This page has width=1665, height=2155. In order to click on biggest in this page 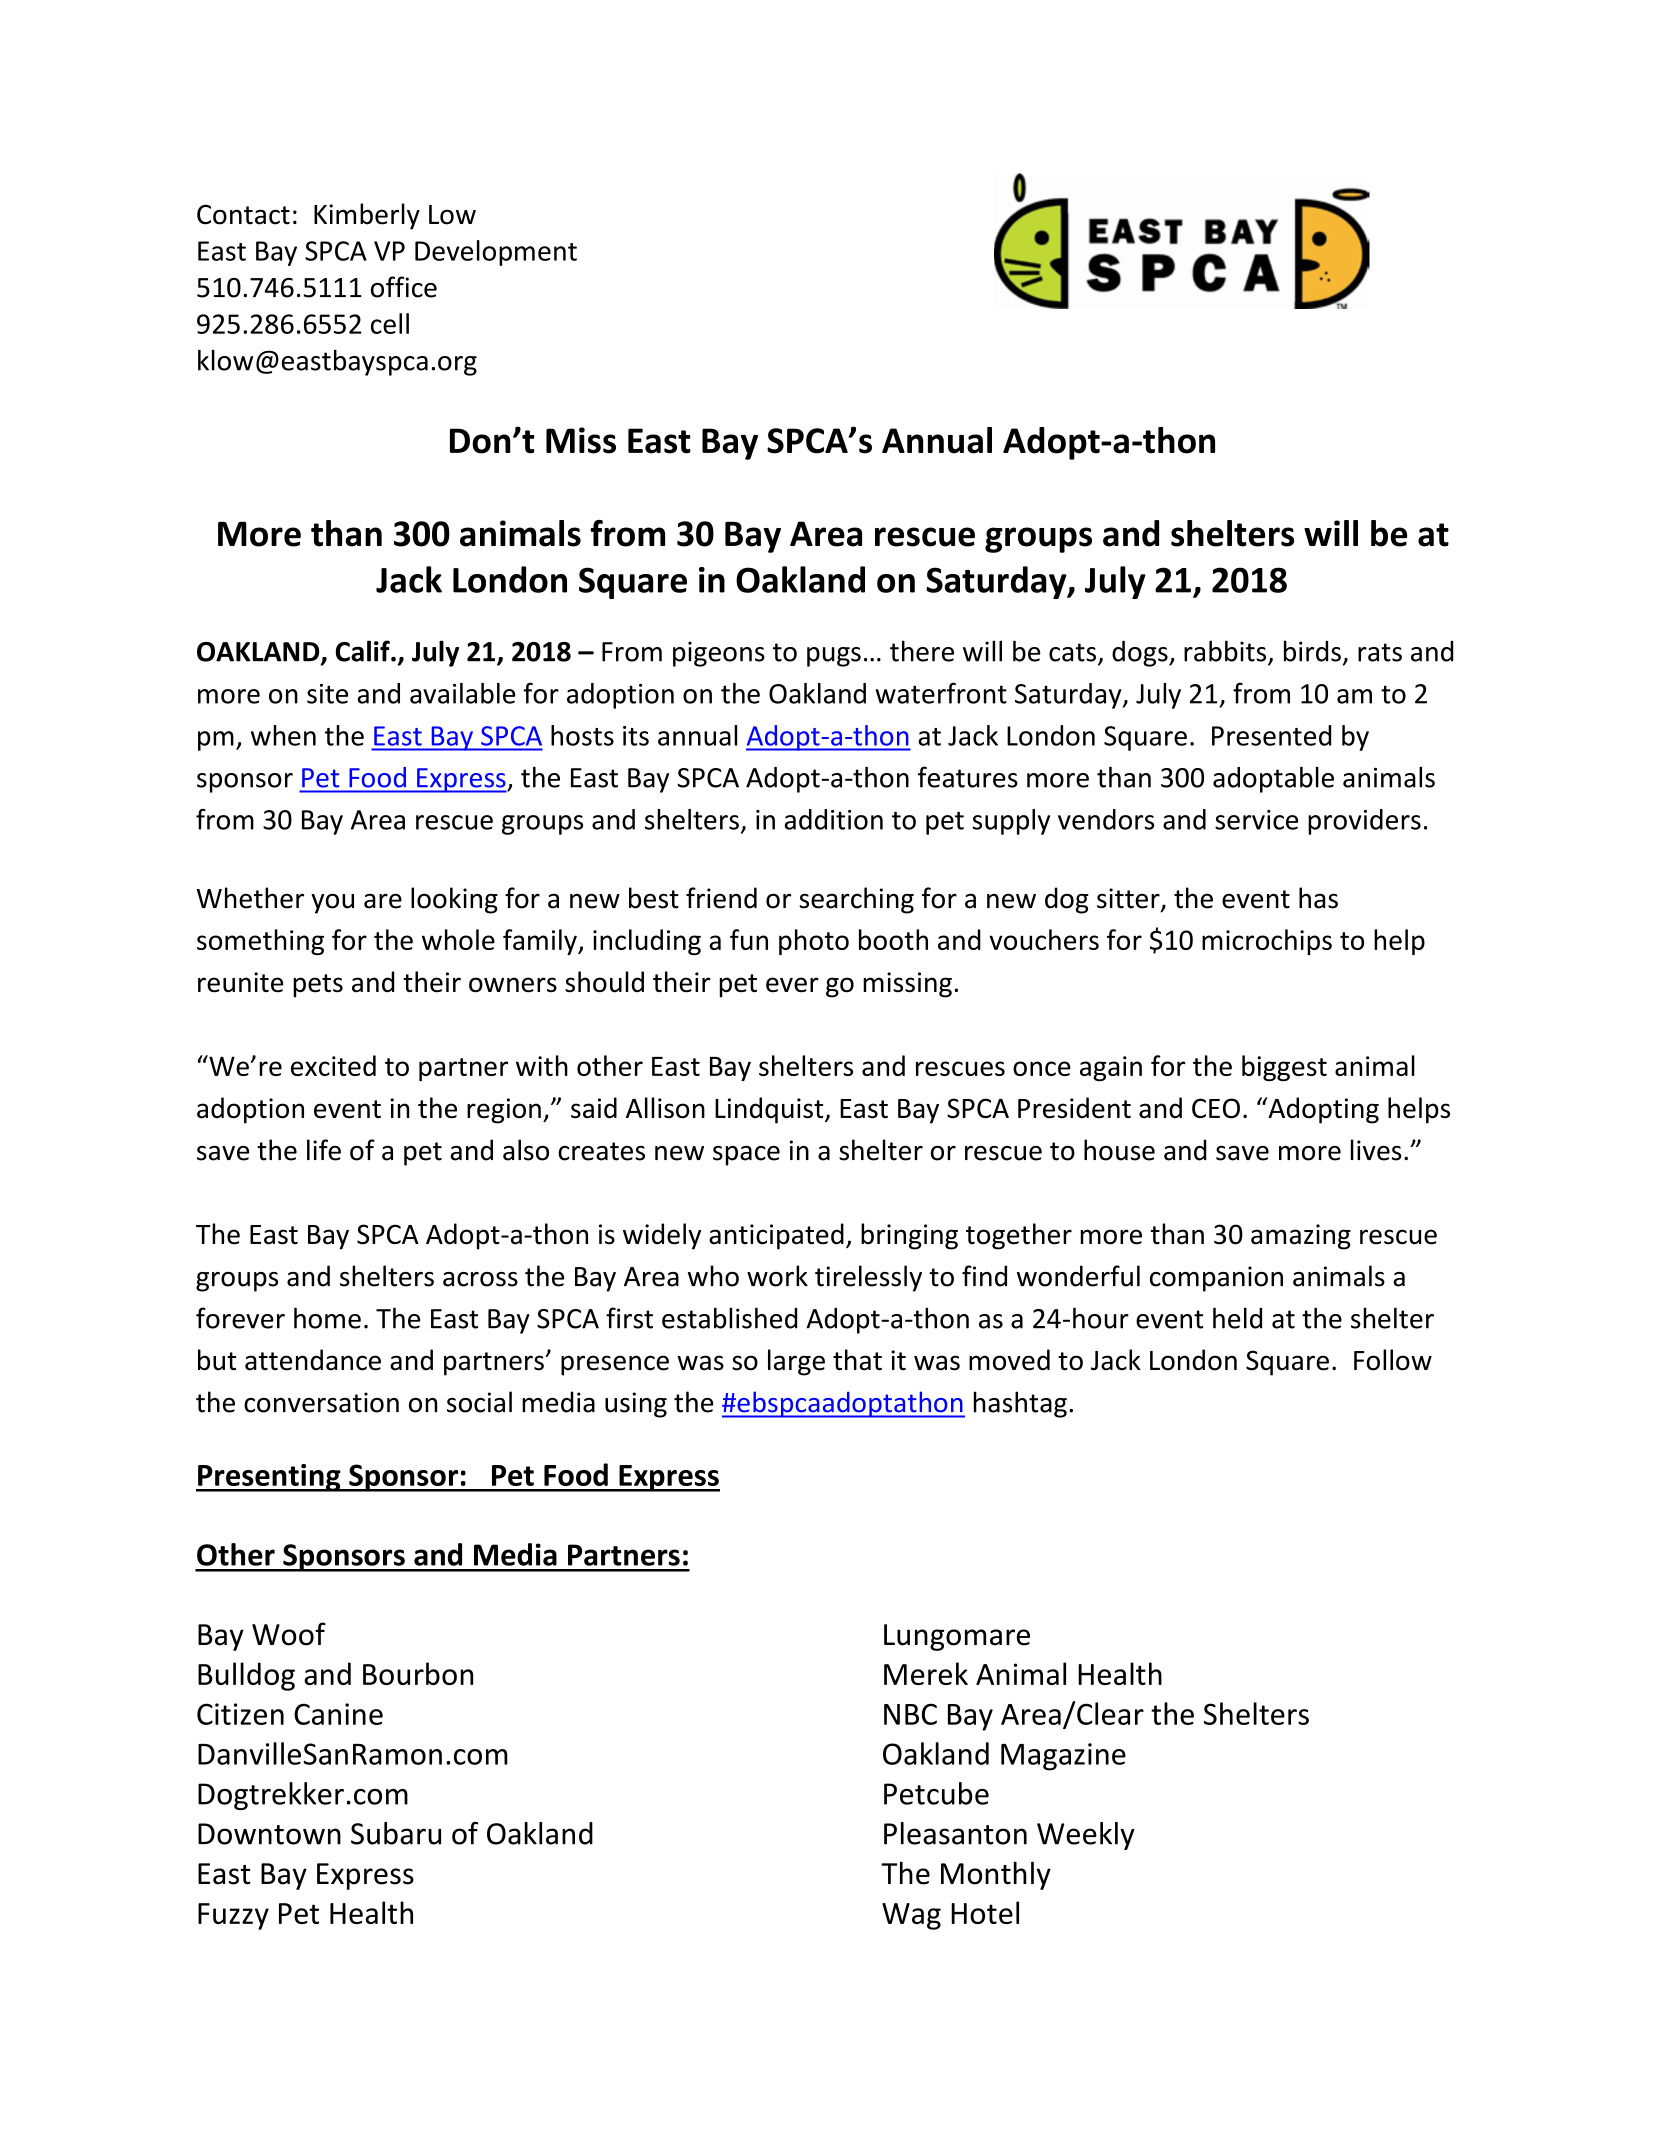, I will do `click(1284, 1068)`.
